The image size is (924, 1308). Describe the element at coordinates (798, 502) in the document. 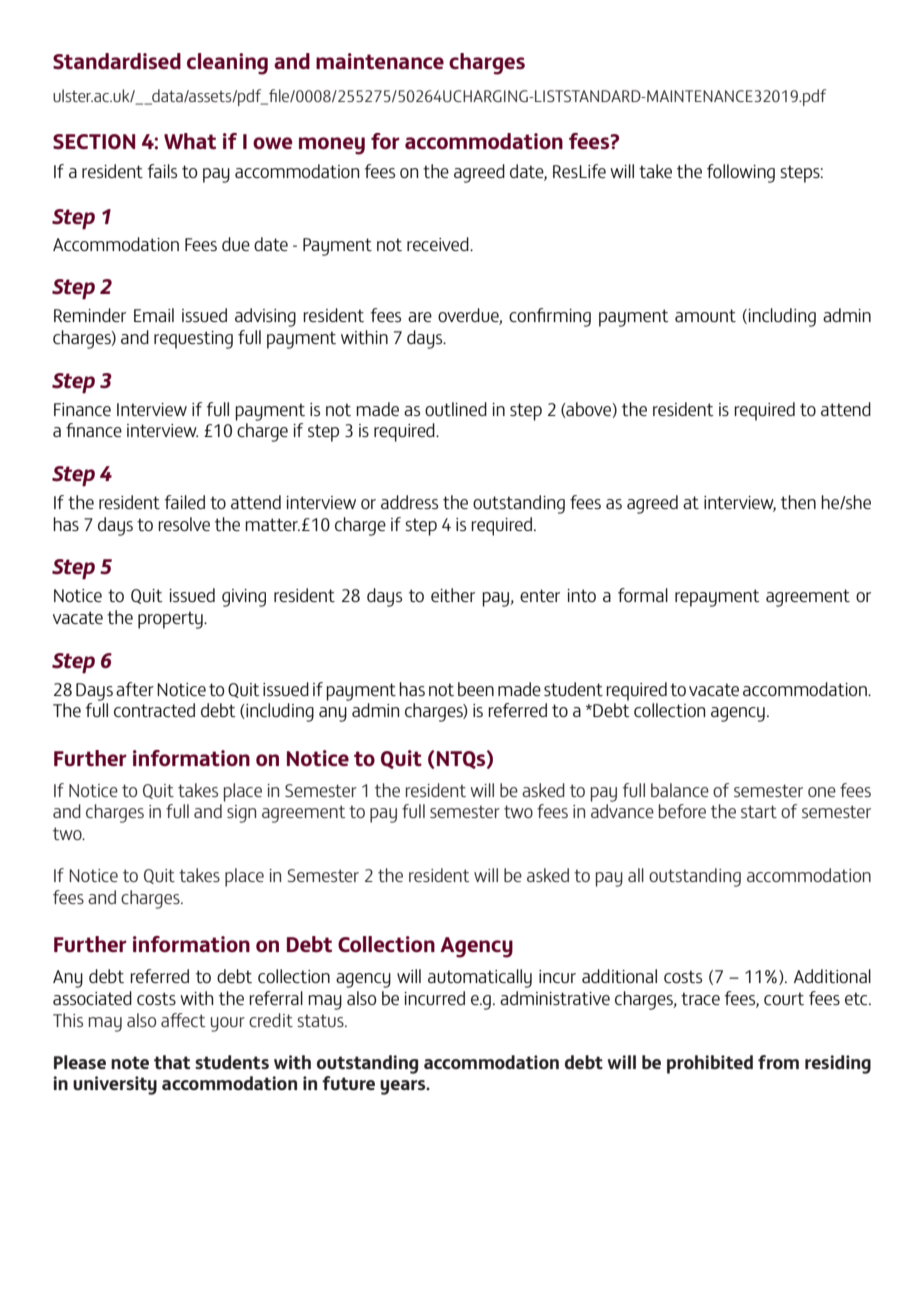

I see `then` at that location.
